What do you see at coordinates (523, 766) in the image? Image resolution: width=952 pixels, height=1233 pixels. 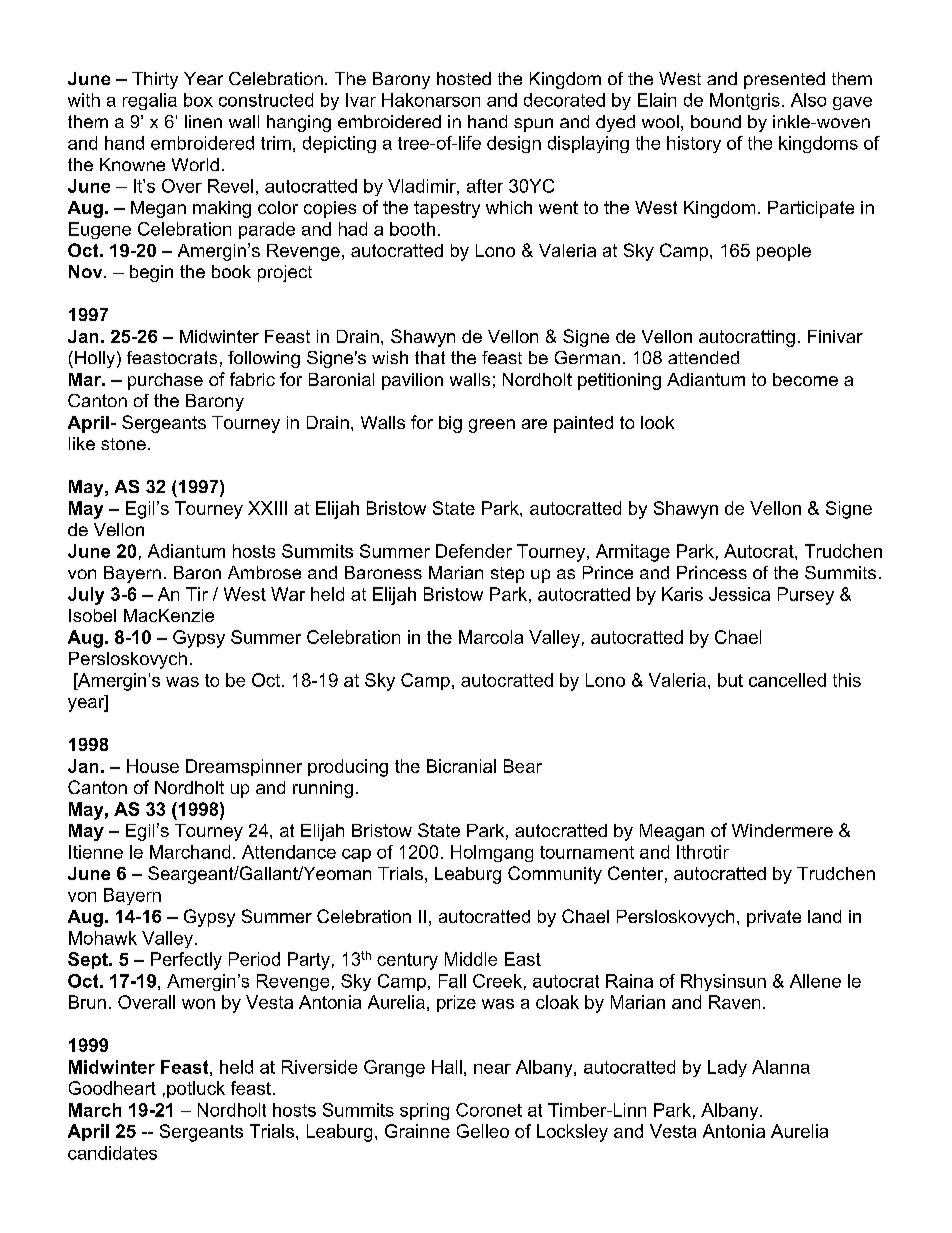 I see `Bear` at bounding box center [523, 766].
